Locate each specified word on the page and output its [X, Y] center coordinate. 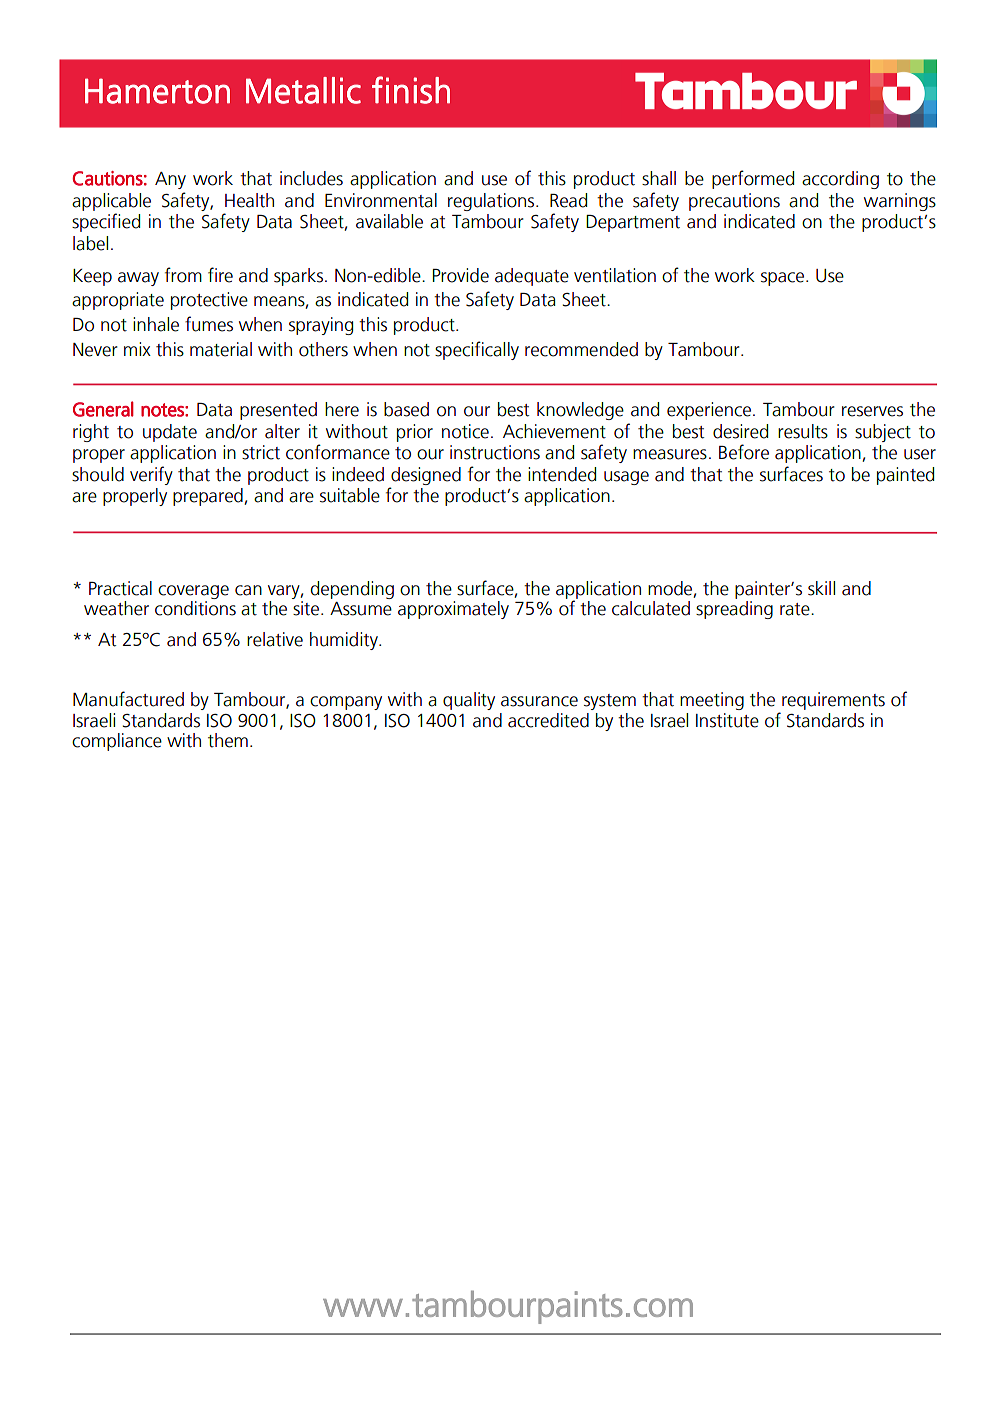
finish [411, 90]
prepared [209, 497]
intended [562, 474]
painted [905, 476]
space [784, 279]
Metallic [303, 90]
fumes [209, 324]
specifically [477, 350]
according [840, 180]
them [228, 740]
